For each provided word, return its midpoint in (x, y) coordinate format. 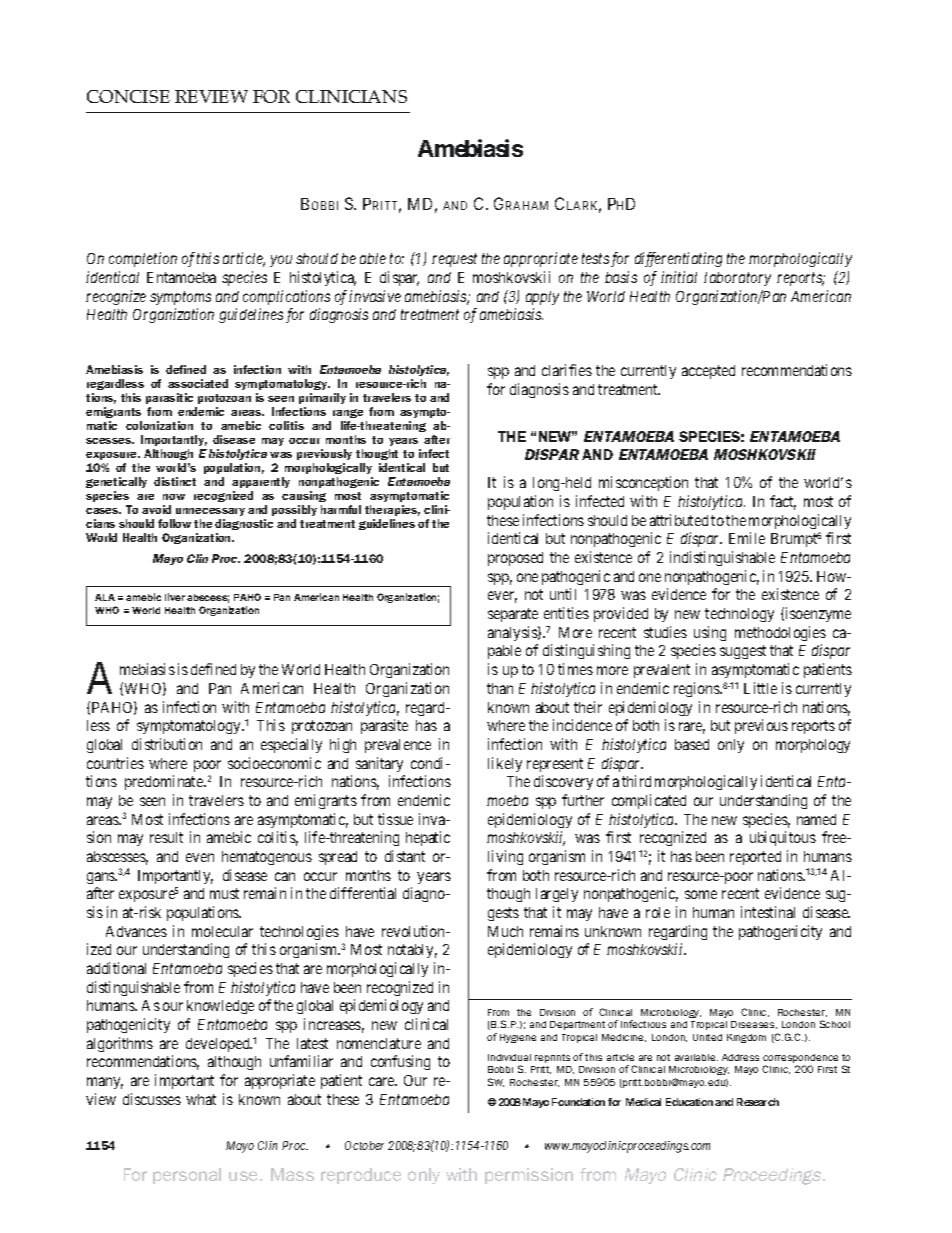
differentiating (678, 259)
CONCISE (128, 96)
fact (783, 502)
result (166, 837)
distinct (175, 481)
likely (505, 764)
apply (542, 298)
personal (187, 1176)
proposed (515, 559)
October (364, 1145)
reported (755, 858)
